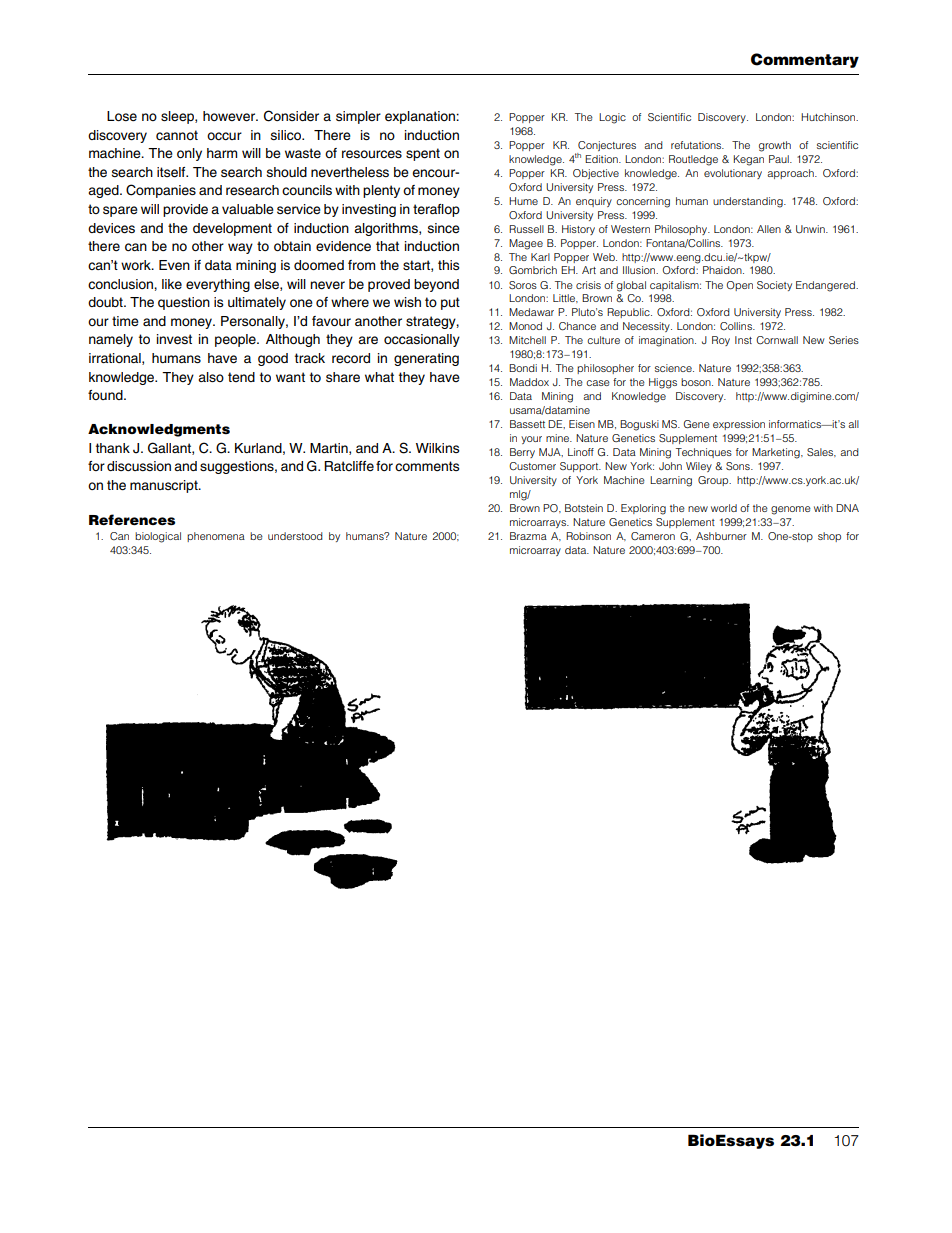  Describe the element at coordinates (588, 536) in the screenshot. I see `Robinson` at that location.
